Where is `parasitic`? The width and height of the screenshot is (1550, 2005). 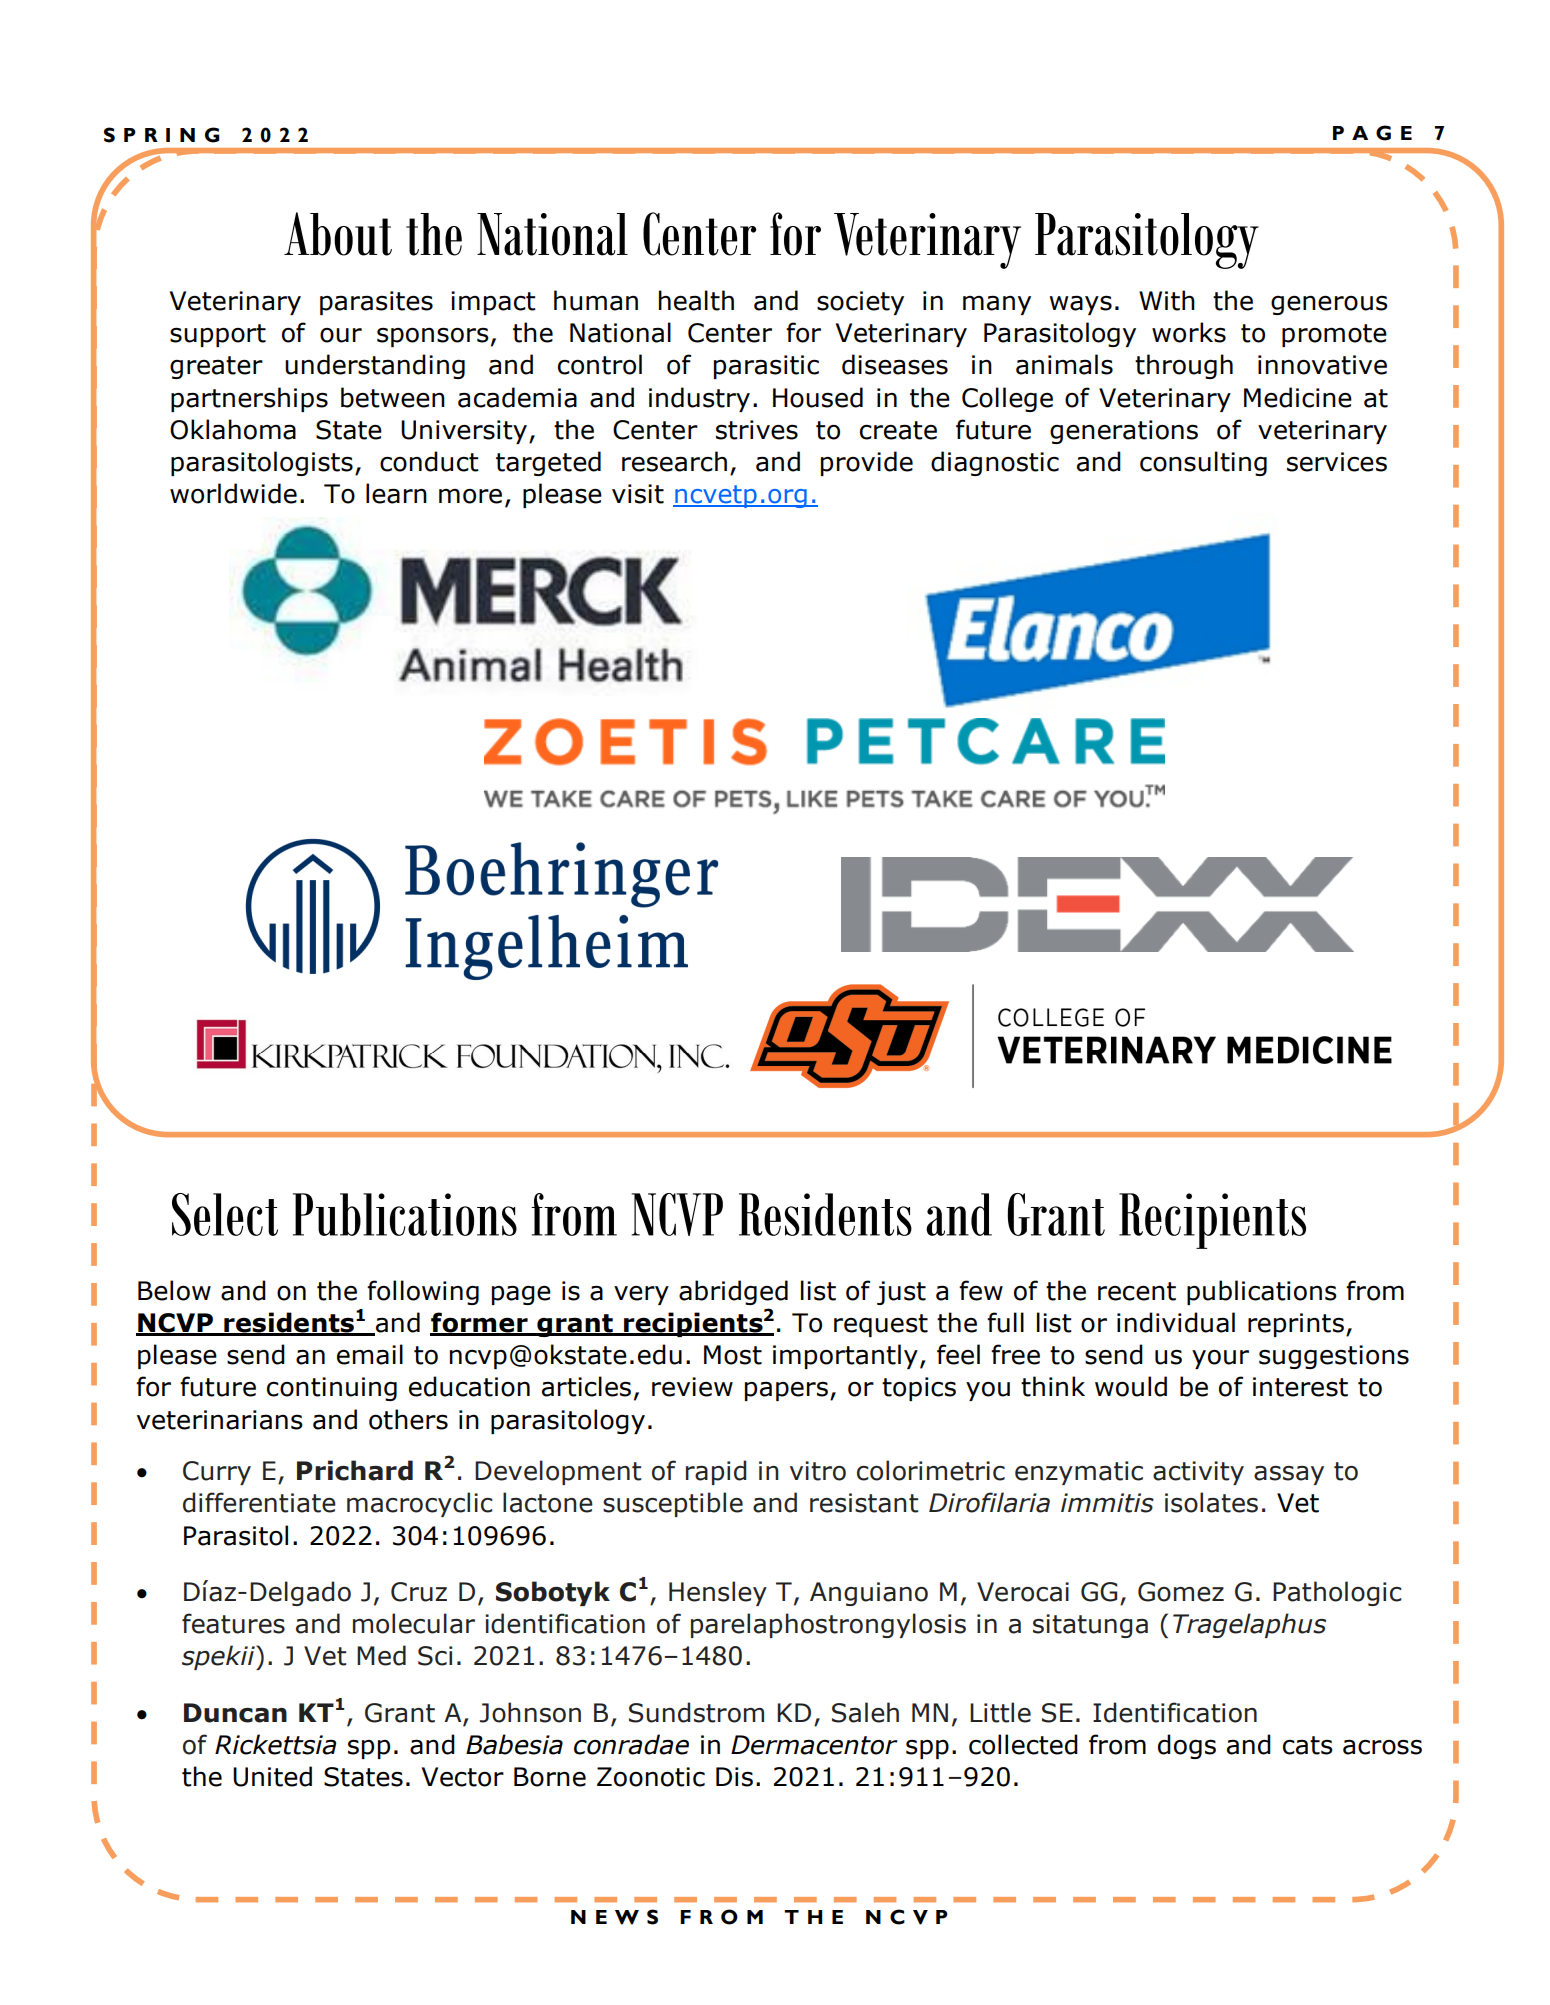 parasitic is located at coordinates (766, 367).
